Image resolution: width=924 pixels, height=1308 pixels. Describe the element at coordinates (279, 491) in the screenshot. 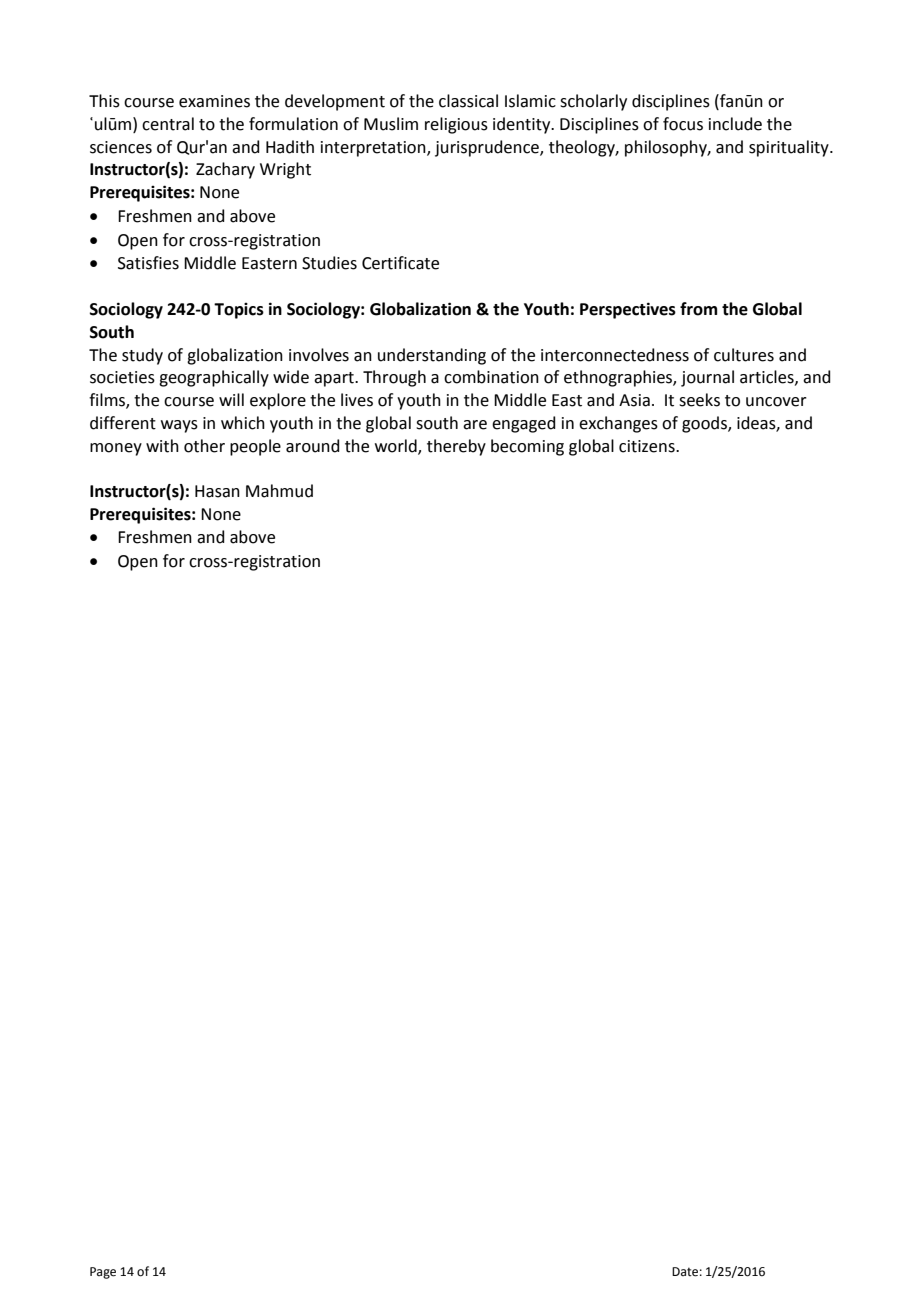

I see `Mahmud` at that location.
